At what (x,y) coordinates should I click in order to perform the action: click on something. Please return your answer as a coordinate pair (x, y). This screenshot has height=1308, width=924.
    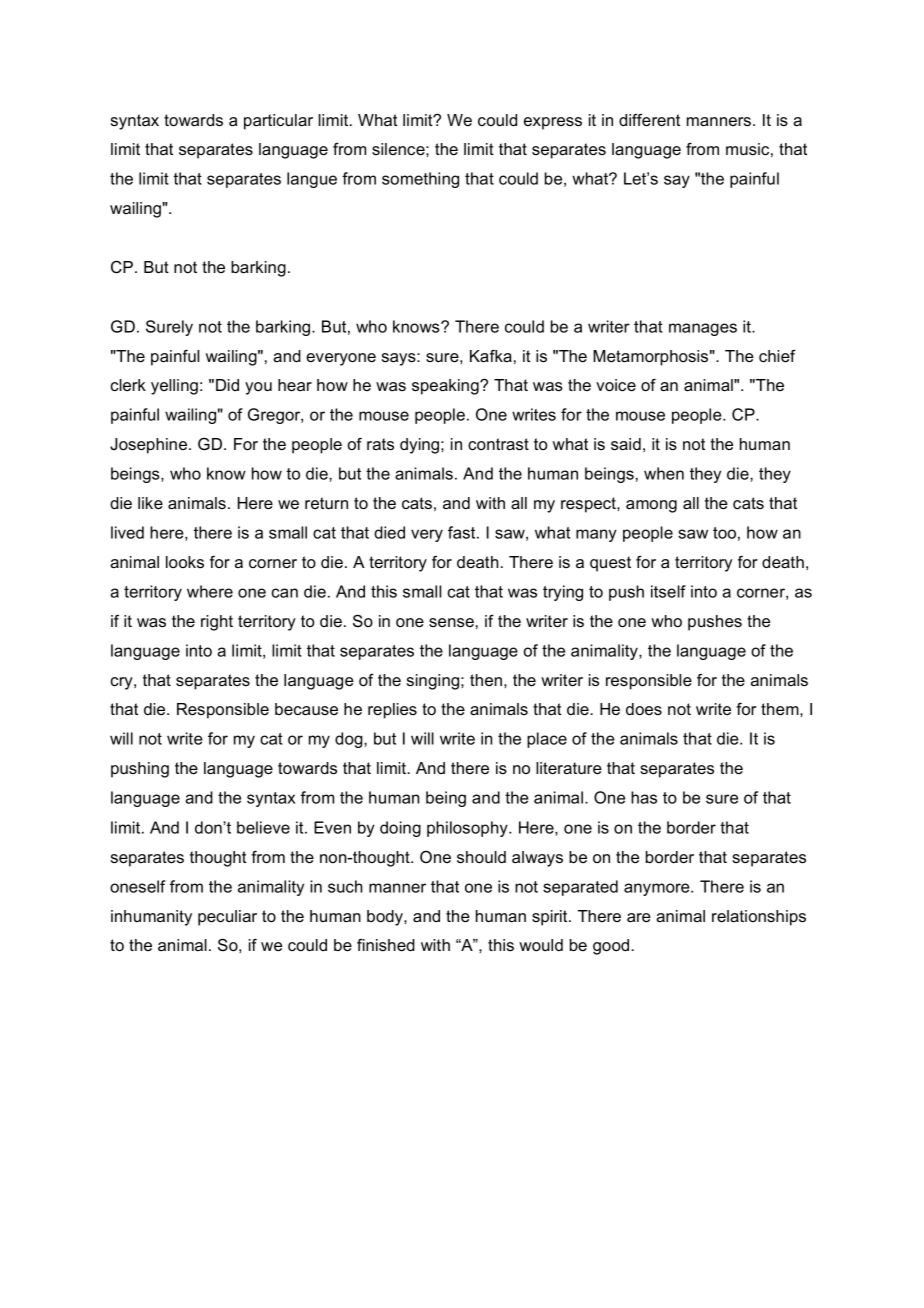
    Looking at the image, I should click on (420, 180).
